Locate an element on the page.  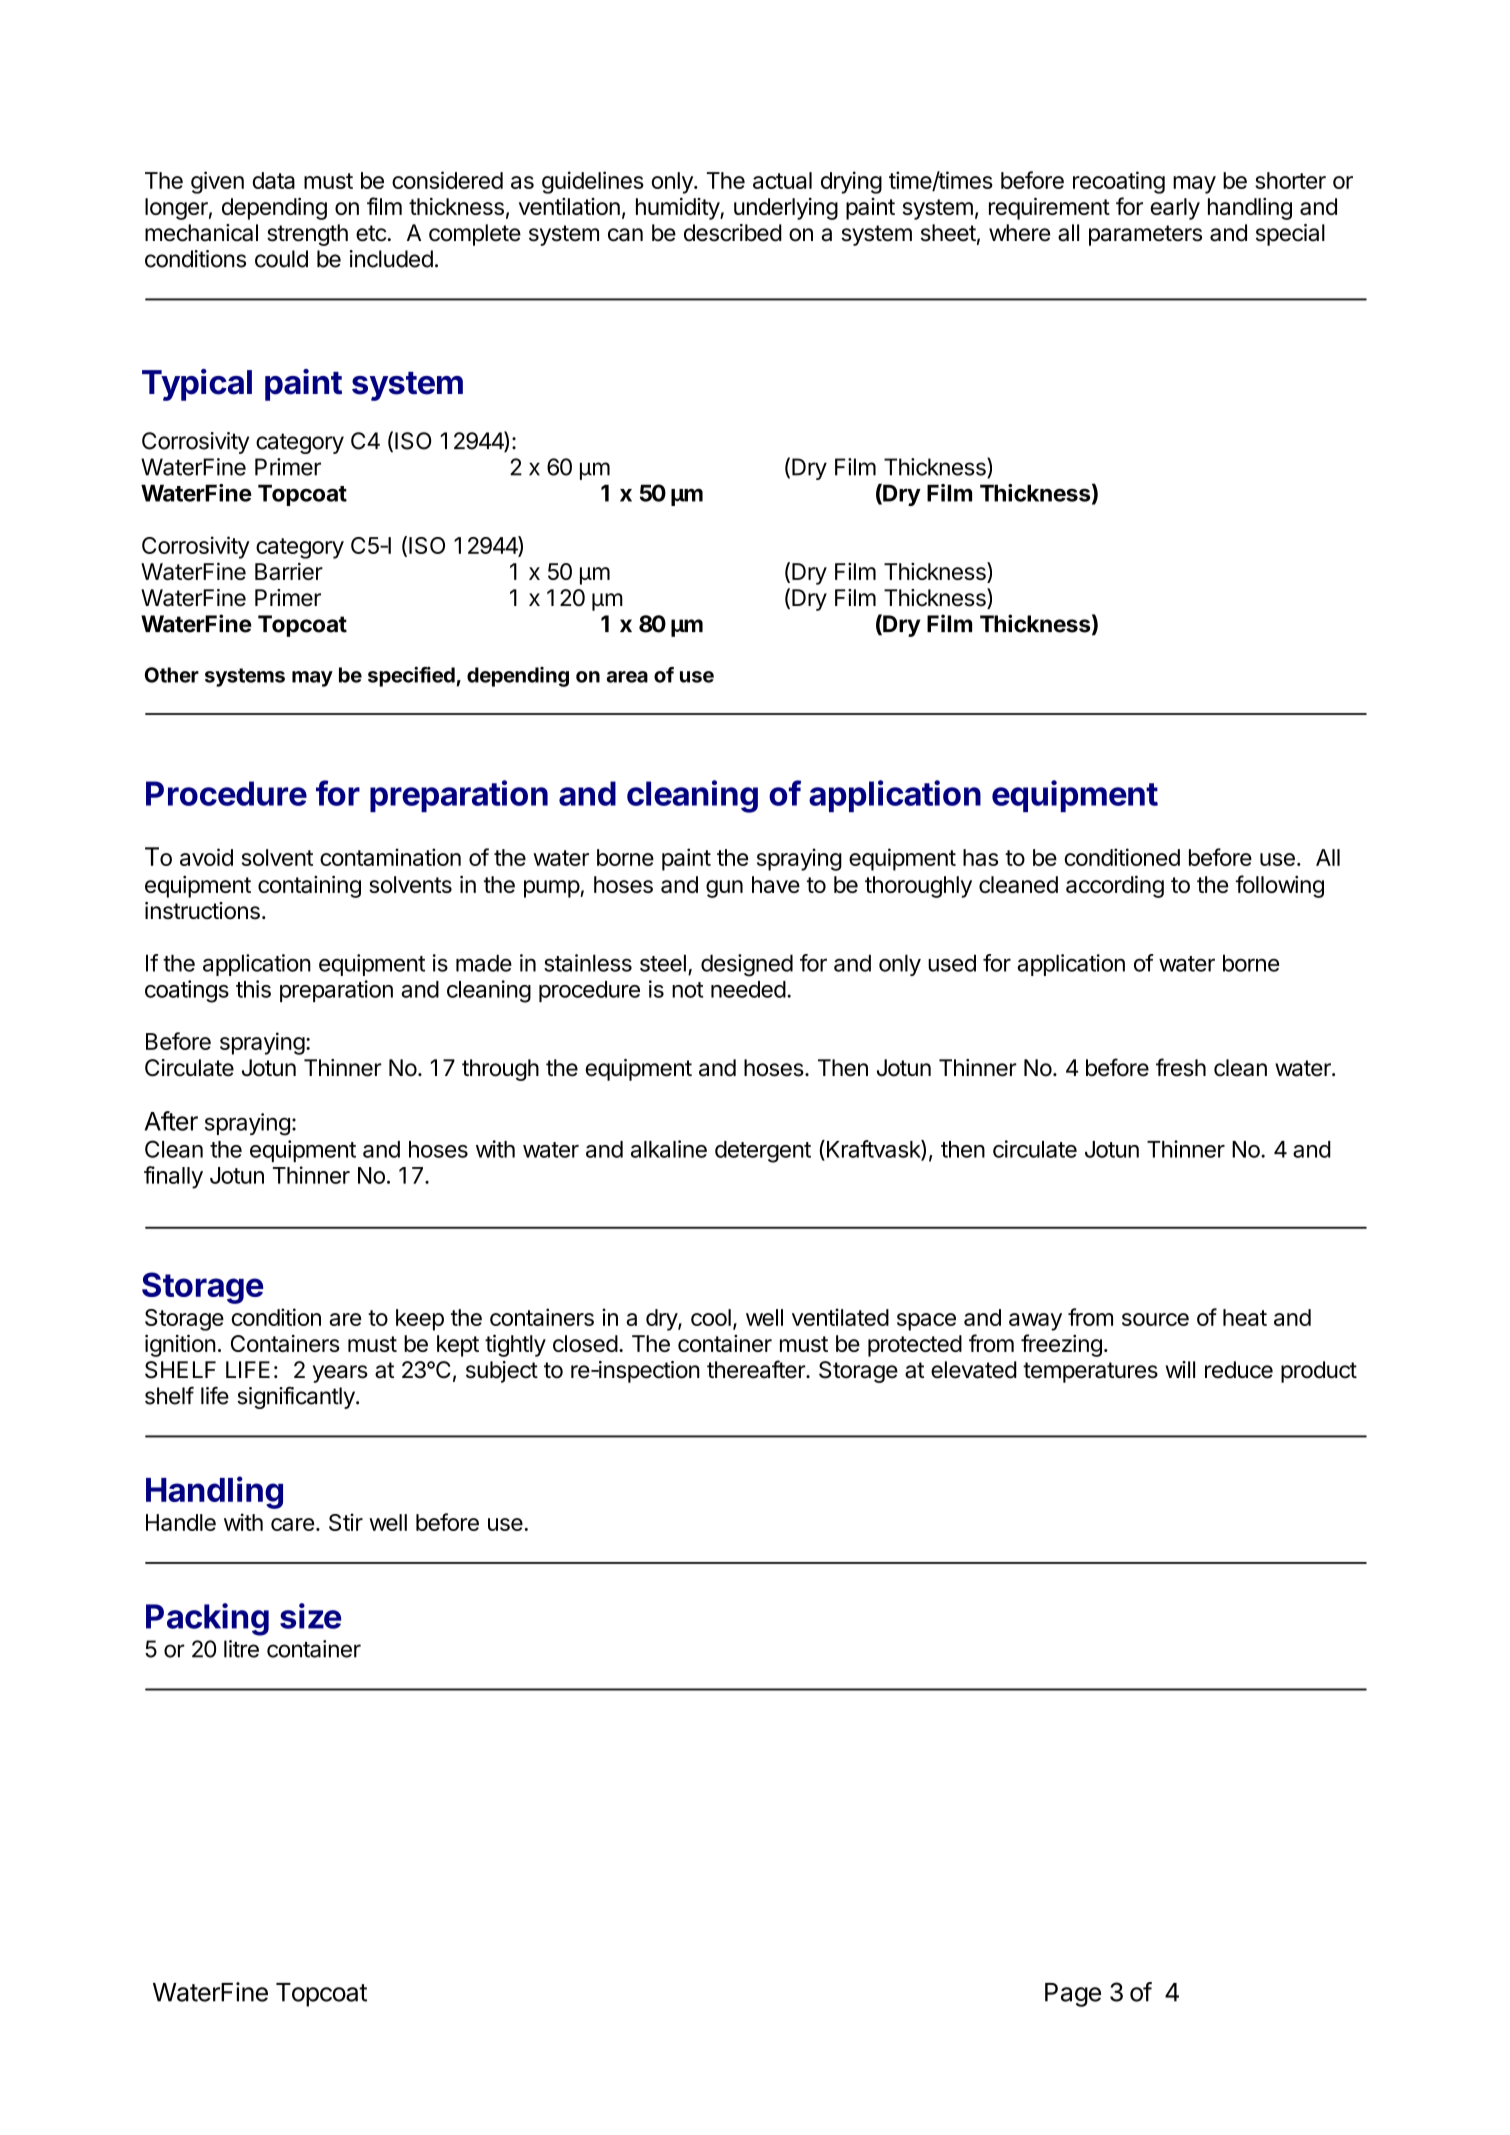
cool is located at coordinates (711, 1317).
